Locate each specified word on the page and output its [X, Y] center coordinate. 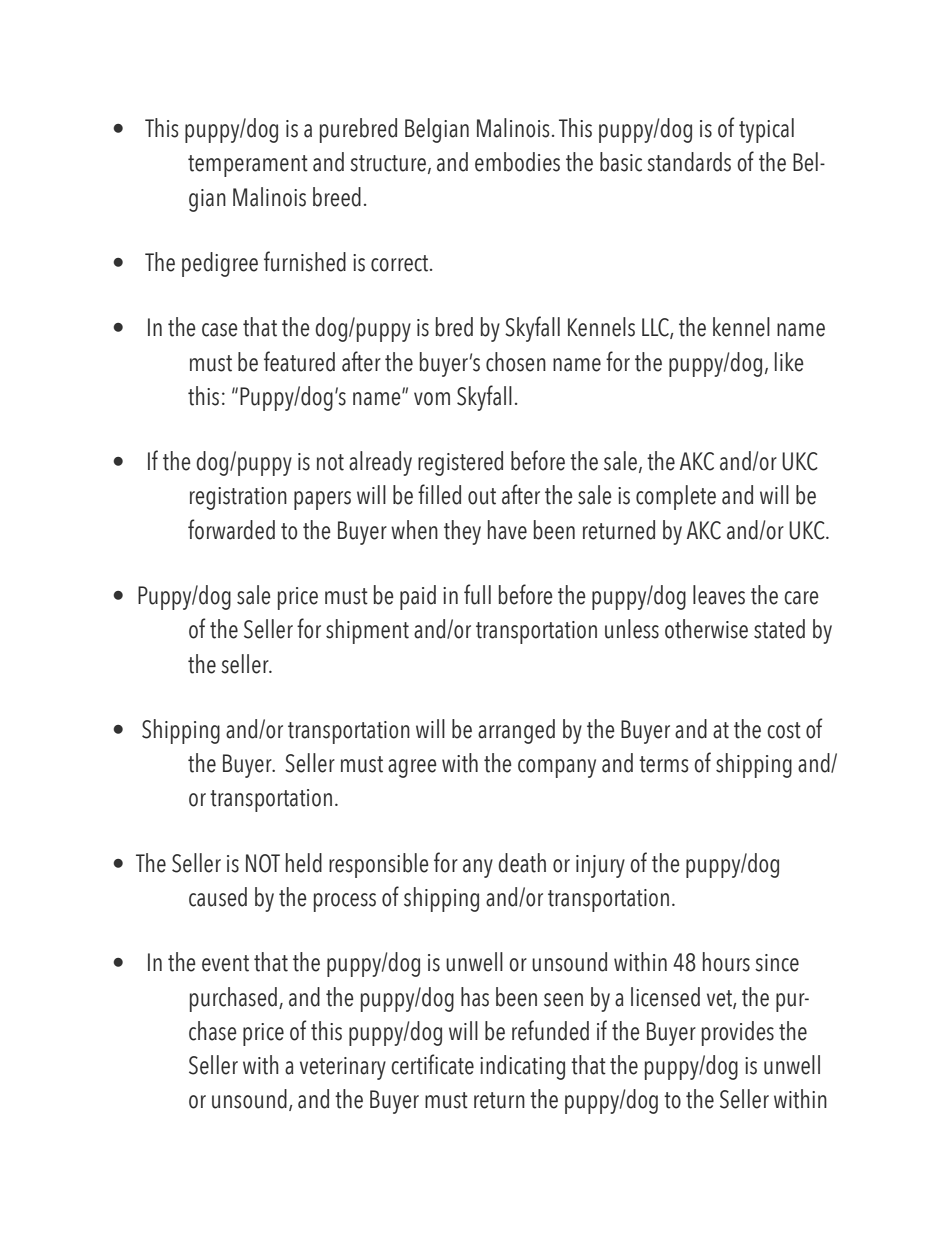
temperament [248, 166]
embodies [517, 162]
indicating [522, 1067]
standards [689, 162]
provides [738, 1033]
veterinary [343, 1068]
